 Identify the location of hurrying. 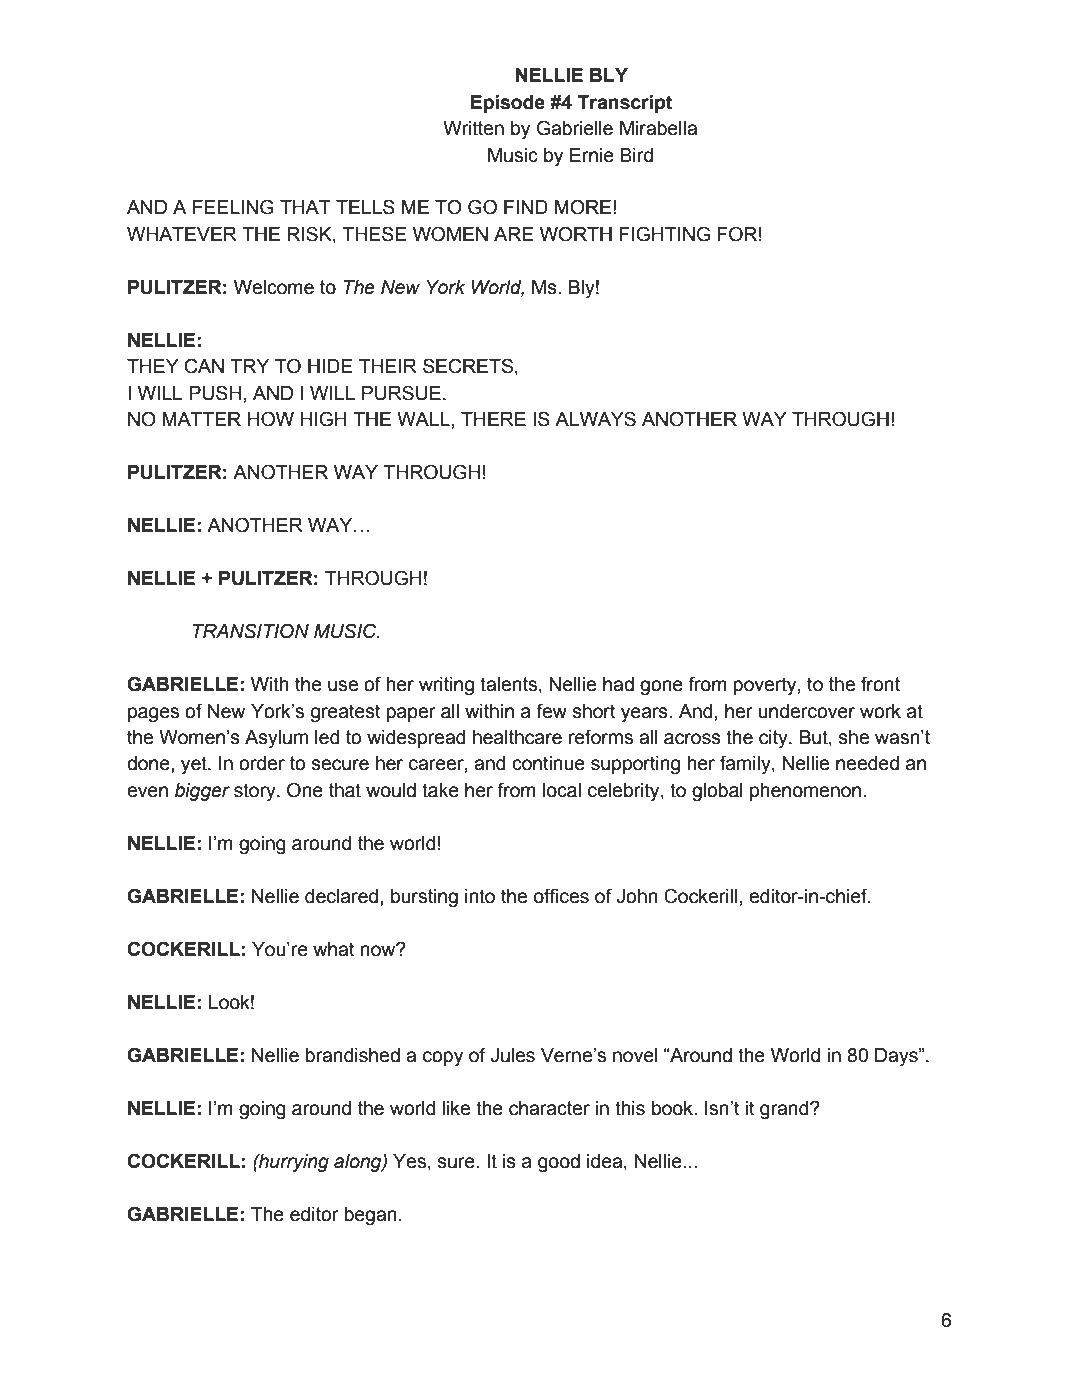
(293, 1163).
